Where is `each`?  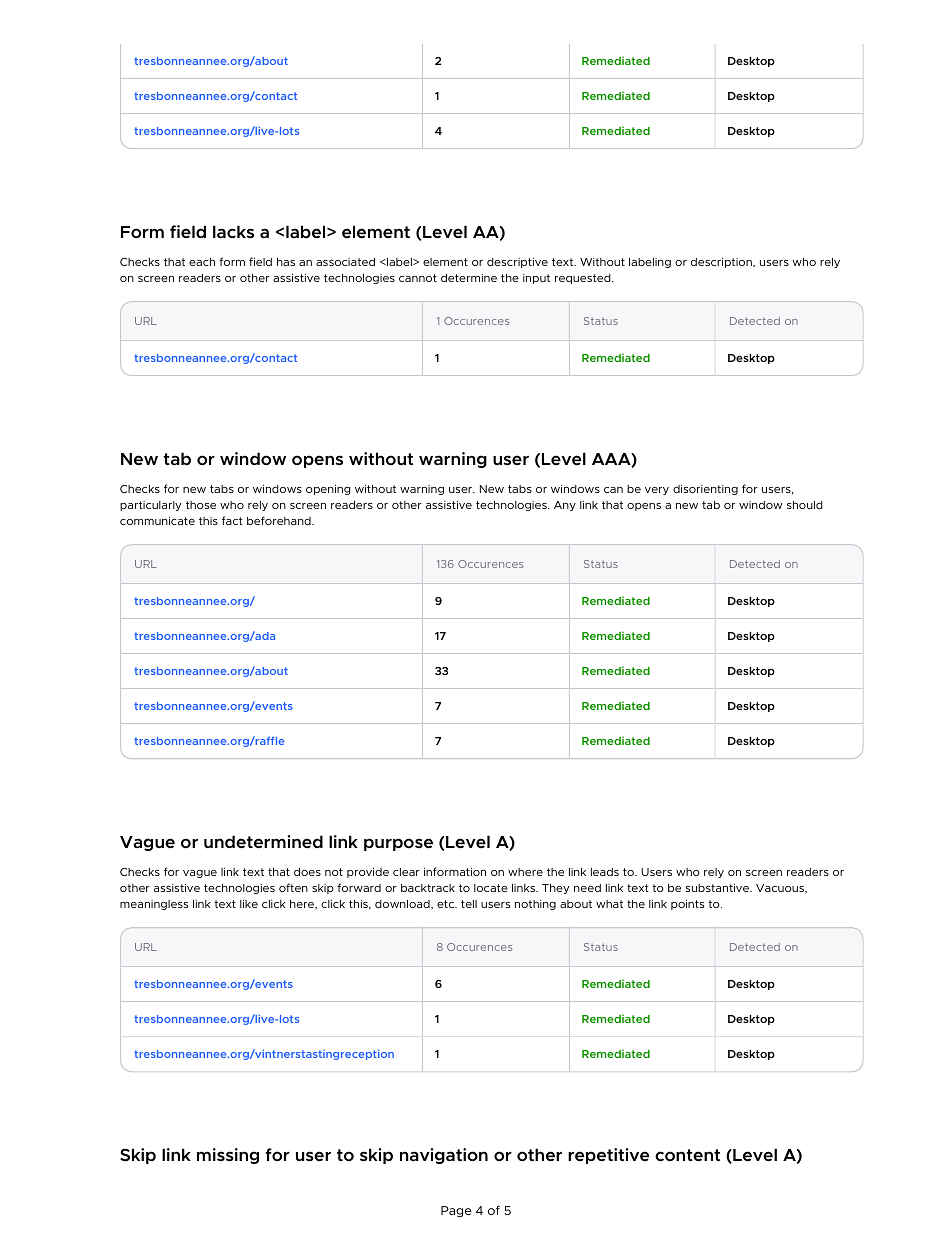
each is located at coordinates (202, 262).
